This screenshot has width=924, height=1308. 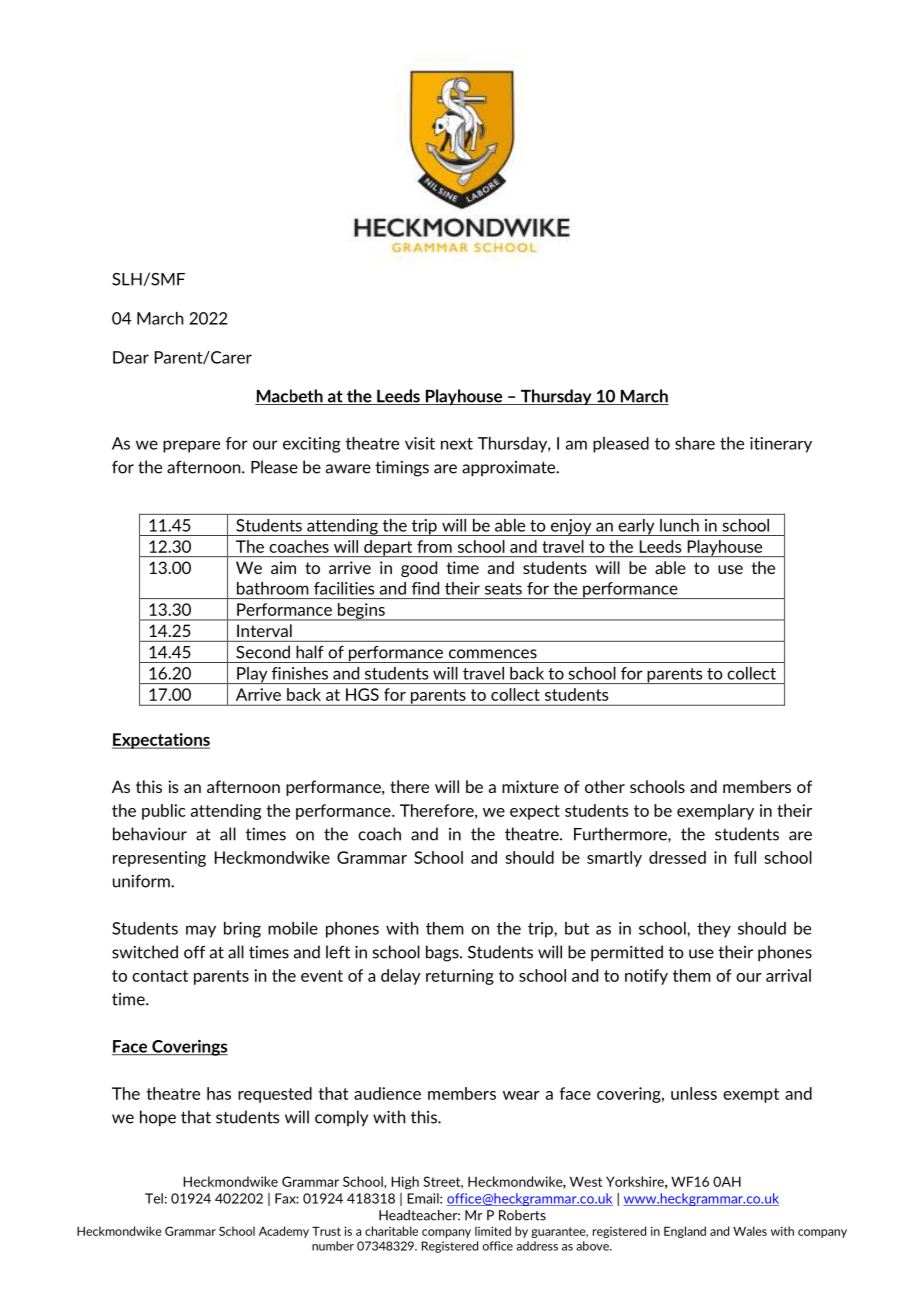 What do you see at coordinates (605, 786) in the screenshot?
I see `other` at bounding box center [605, 786].
